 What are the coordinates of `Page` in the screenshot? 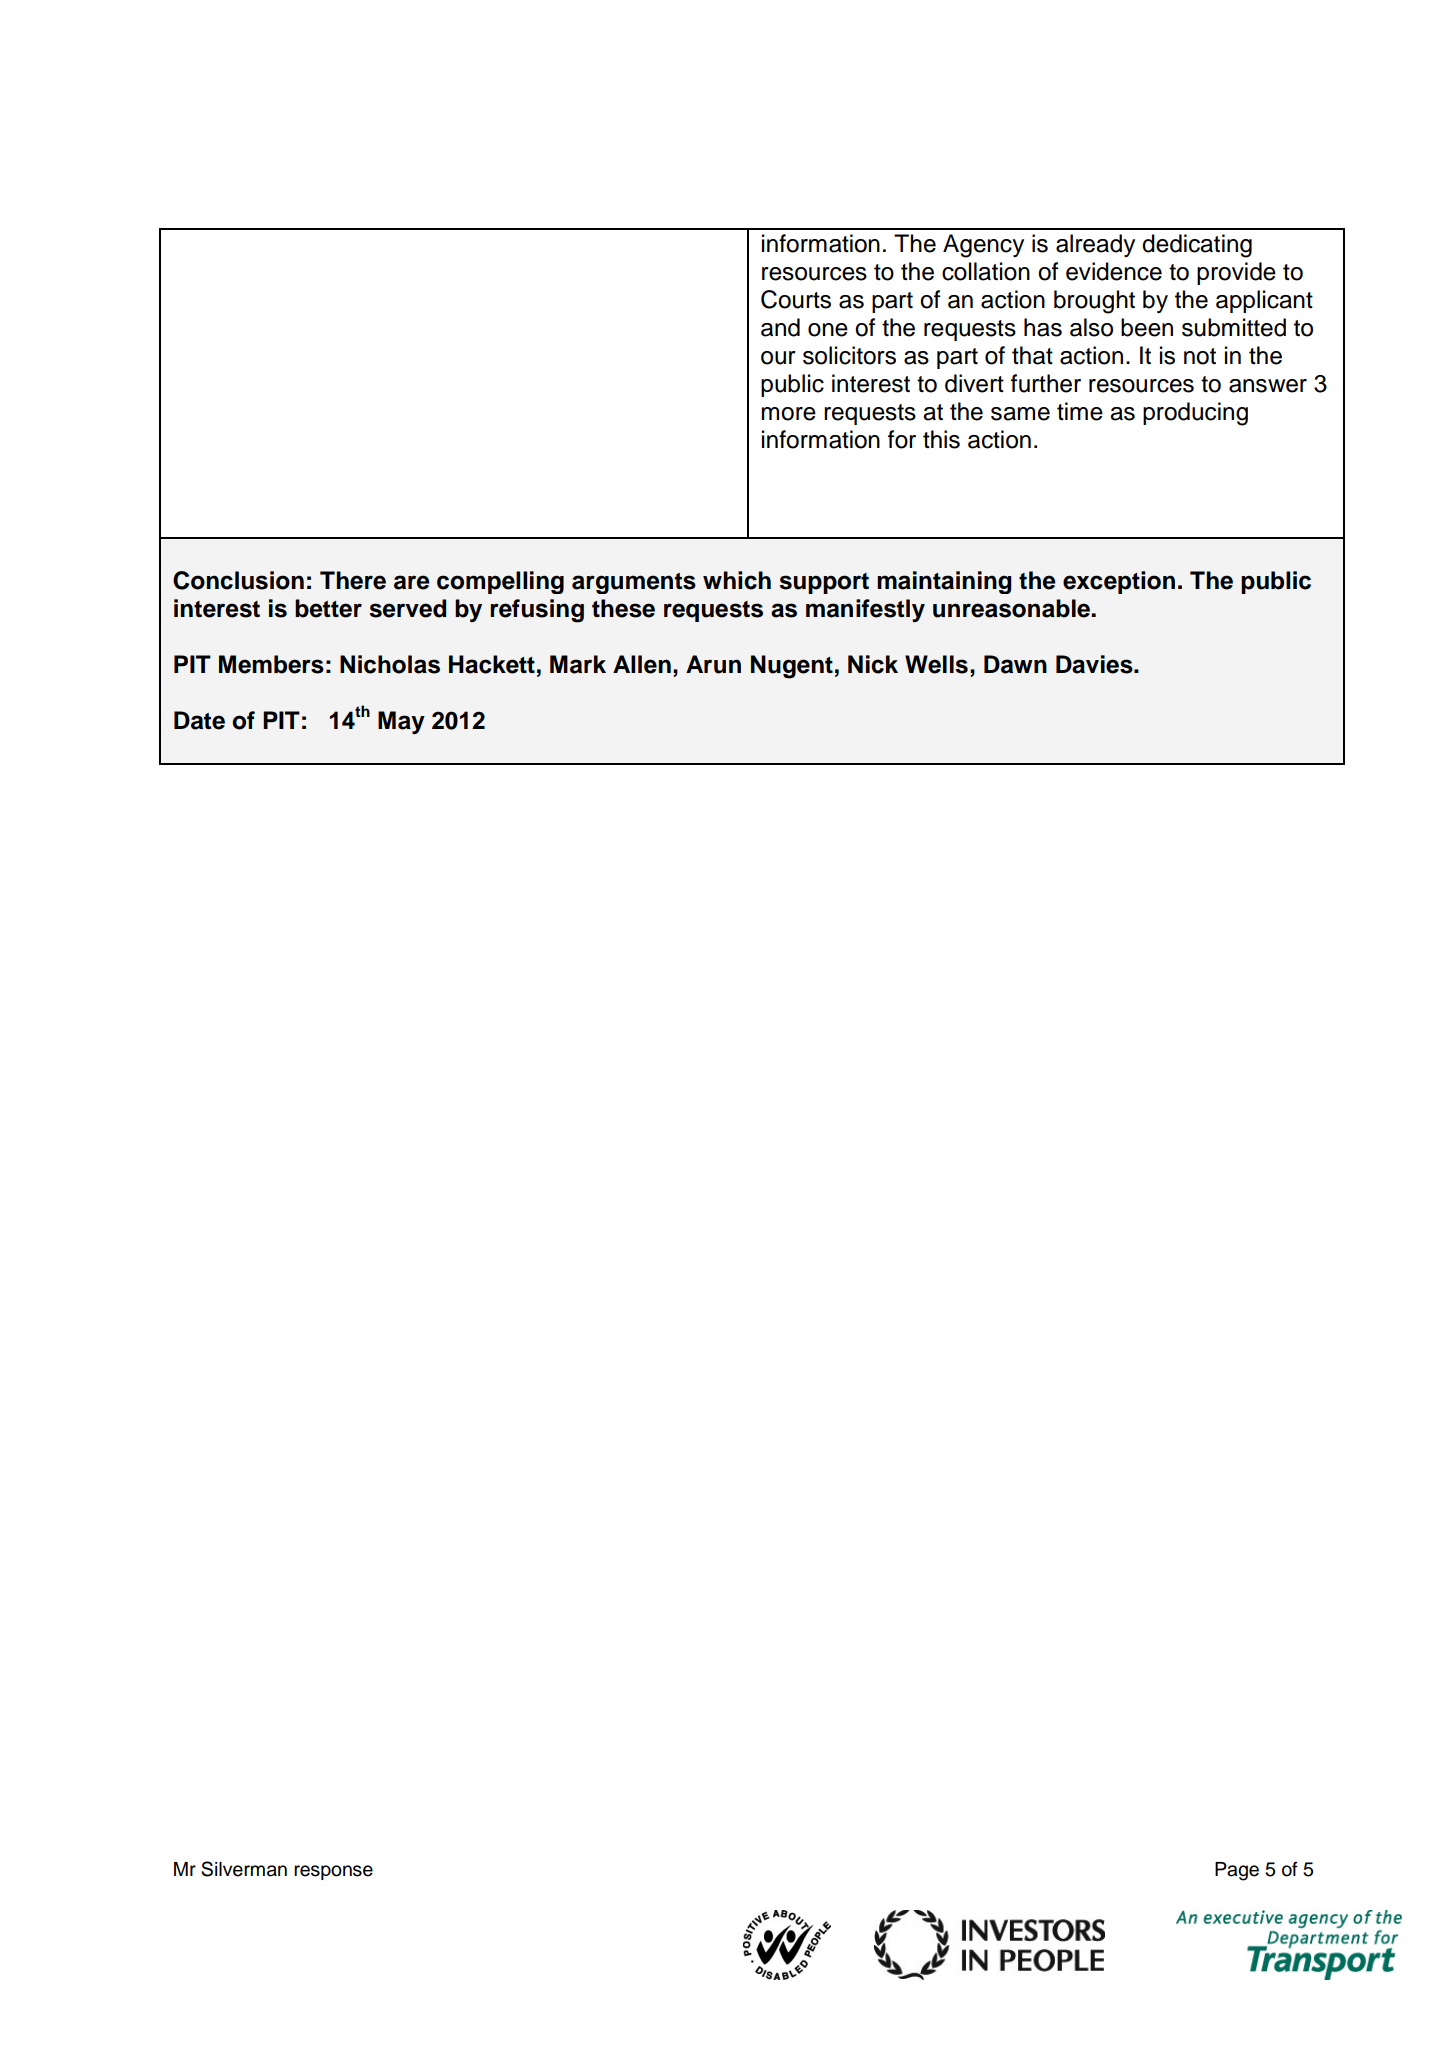 It's located at (1237, 1871).
